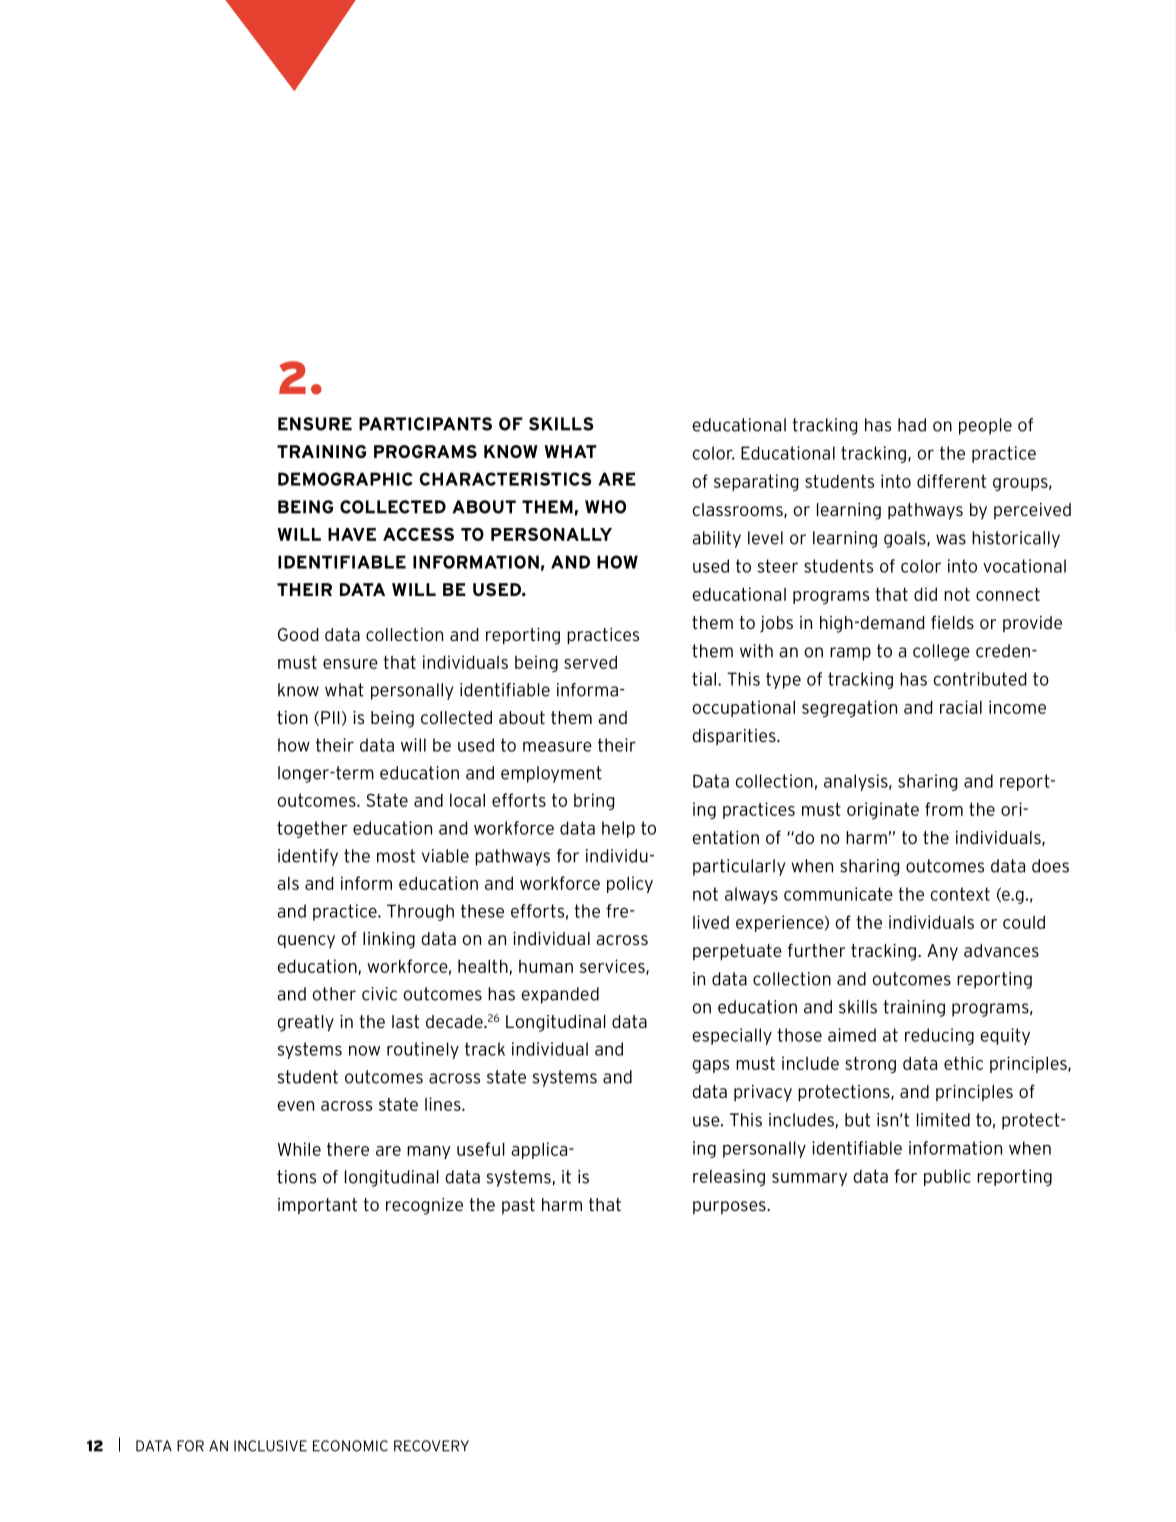 The height and width of the document is (1522, 1176). Describe the element at coordinates (389, 940) in the document. I see `linking` at that location.
